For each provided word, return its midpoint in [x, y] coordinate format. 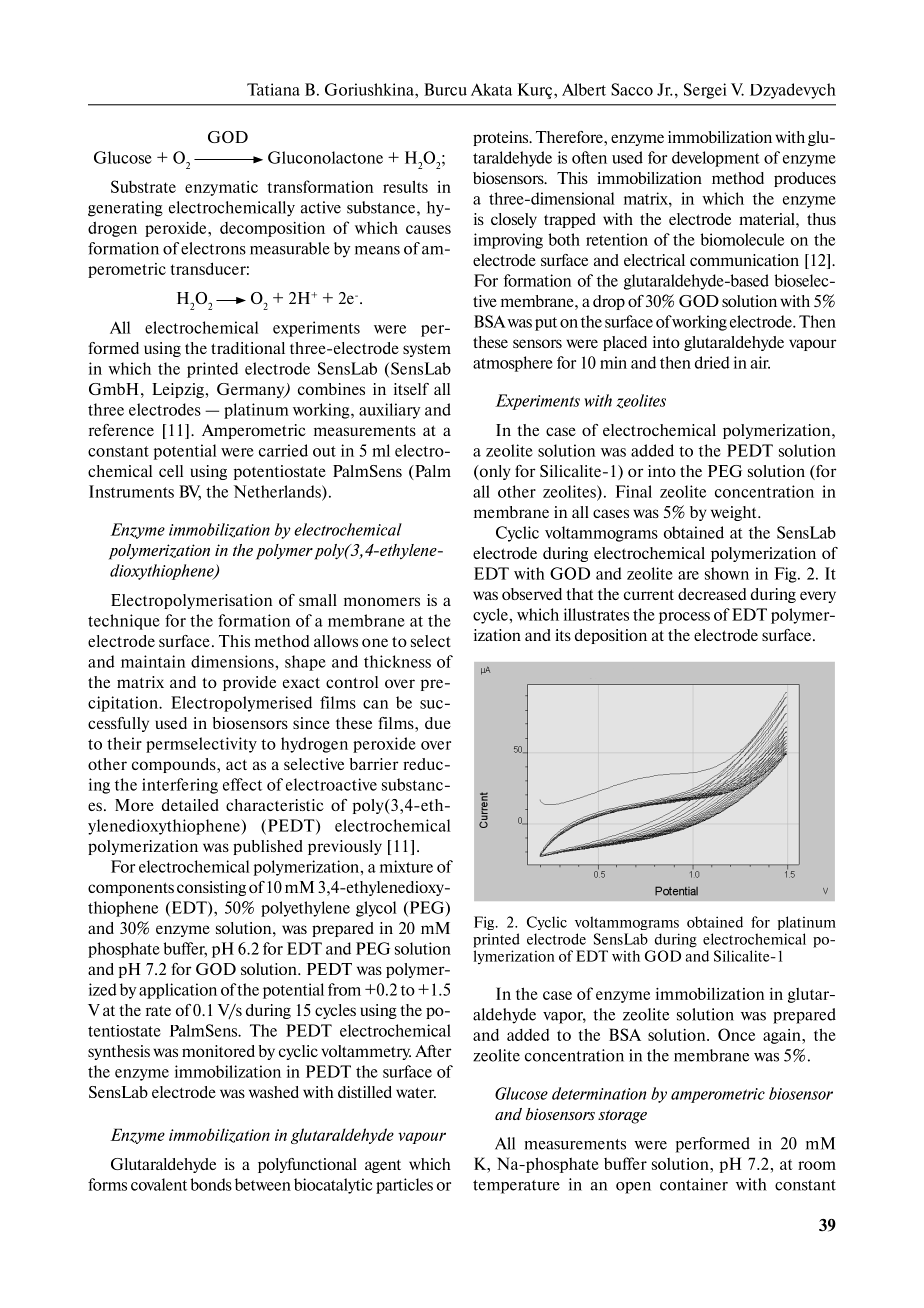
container [694, 1184]
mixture [406, 866]
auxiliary [390, 411]
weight [735, 513]
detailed [190, 805]
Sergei [705, 91]
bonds [211, 1184]
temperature [516, 1187]
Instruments [131, 491]
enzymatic [221, 188]
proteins [502, 138]
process [684, 618]
